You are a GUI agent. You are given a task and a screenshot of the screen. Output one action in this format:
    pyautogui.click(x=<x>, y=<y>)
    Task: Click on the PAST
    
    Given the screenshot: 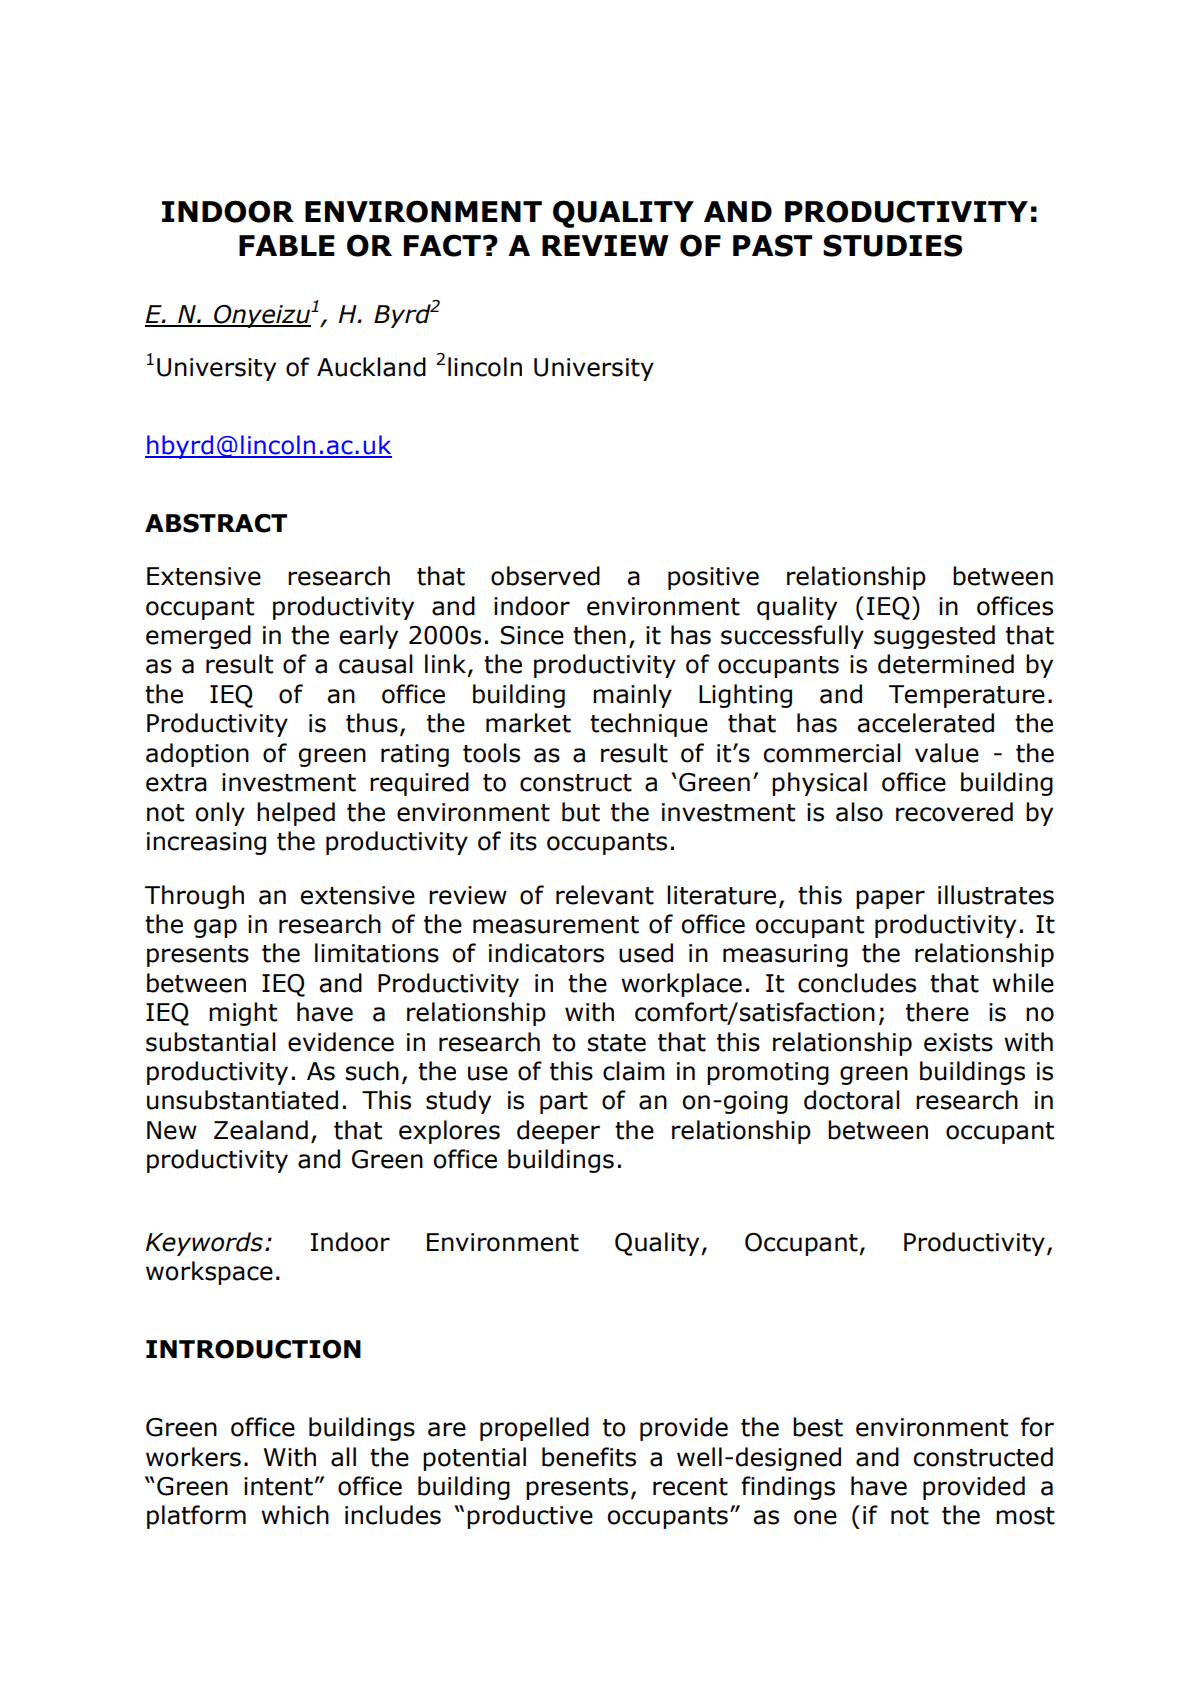 What is the action you would take?
    pyautogui.click(x=772, y=245)
